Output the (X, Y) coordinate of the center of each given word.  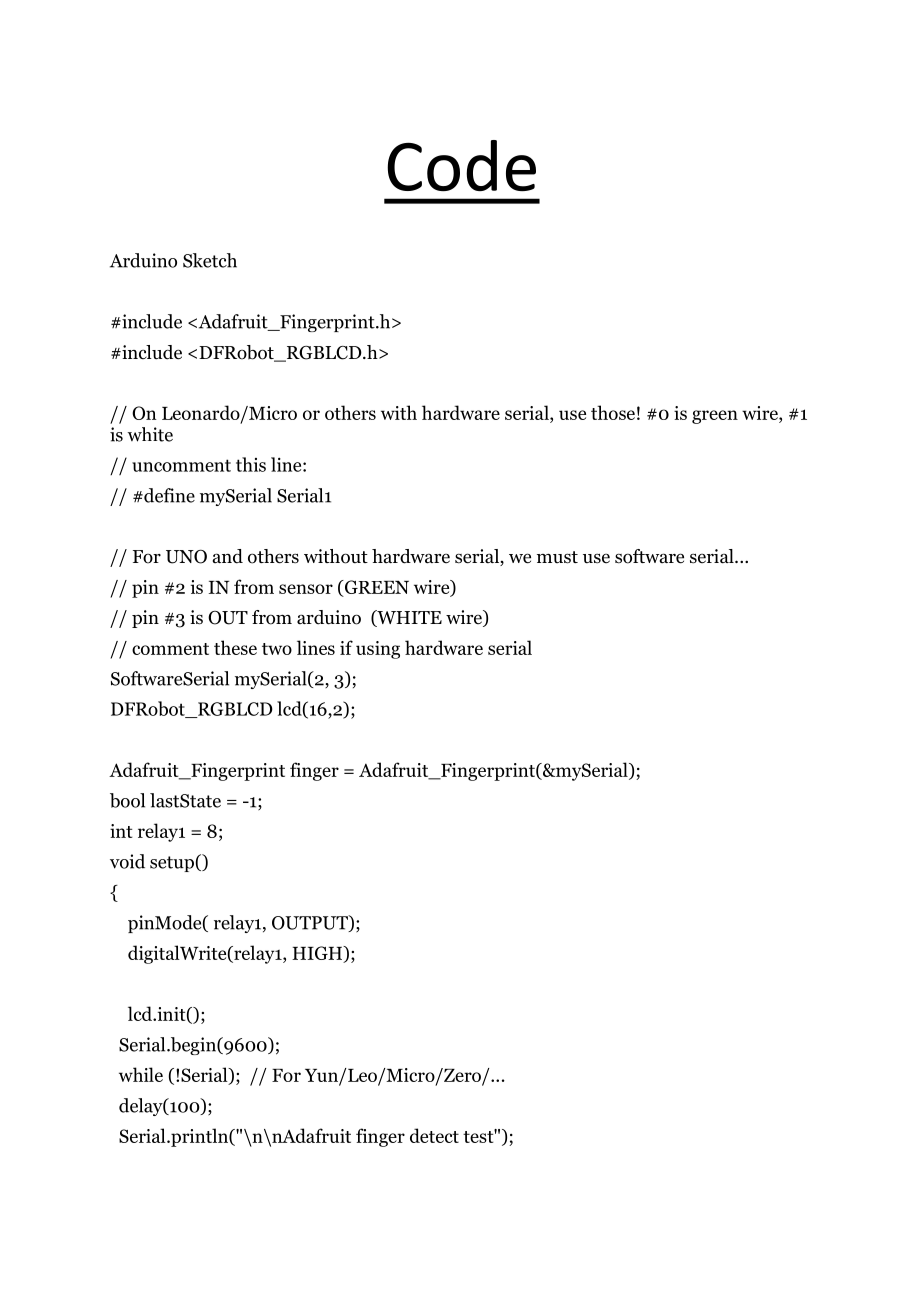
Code (461, 165)
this (251, 464)
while (141, 1074)
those (613, 412)
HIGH (318, 953)
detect (434, 1135)
